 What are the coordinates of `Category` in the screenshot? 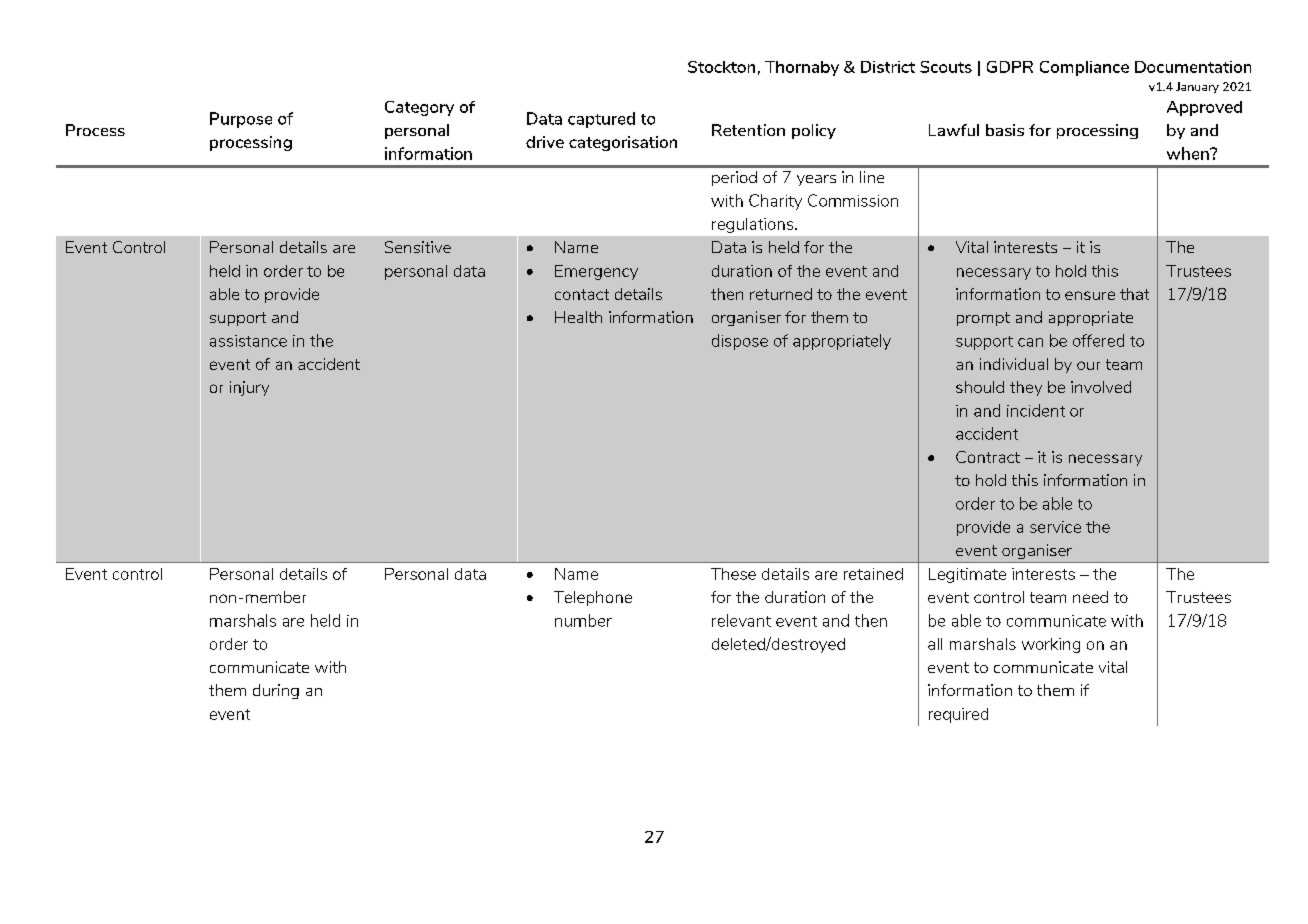 It's located at (419, 108).
